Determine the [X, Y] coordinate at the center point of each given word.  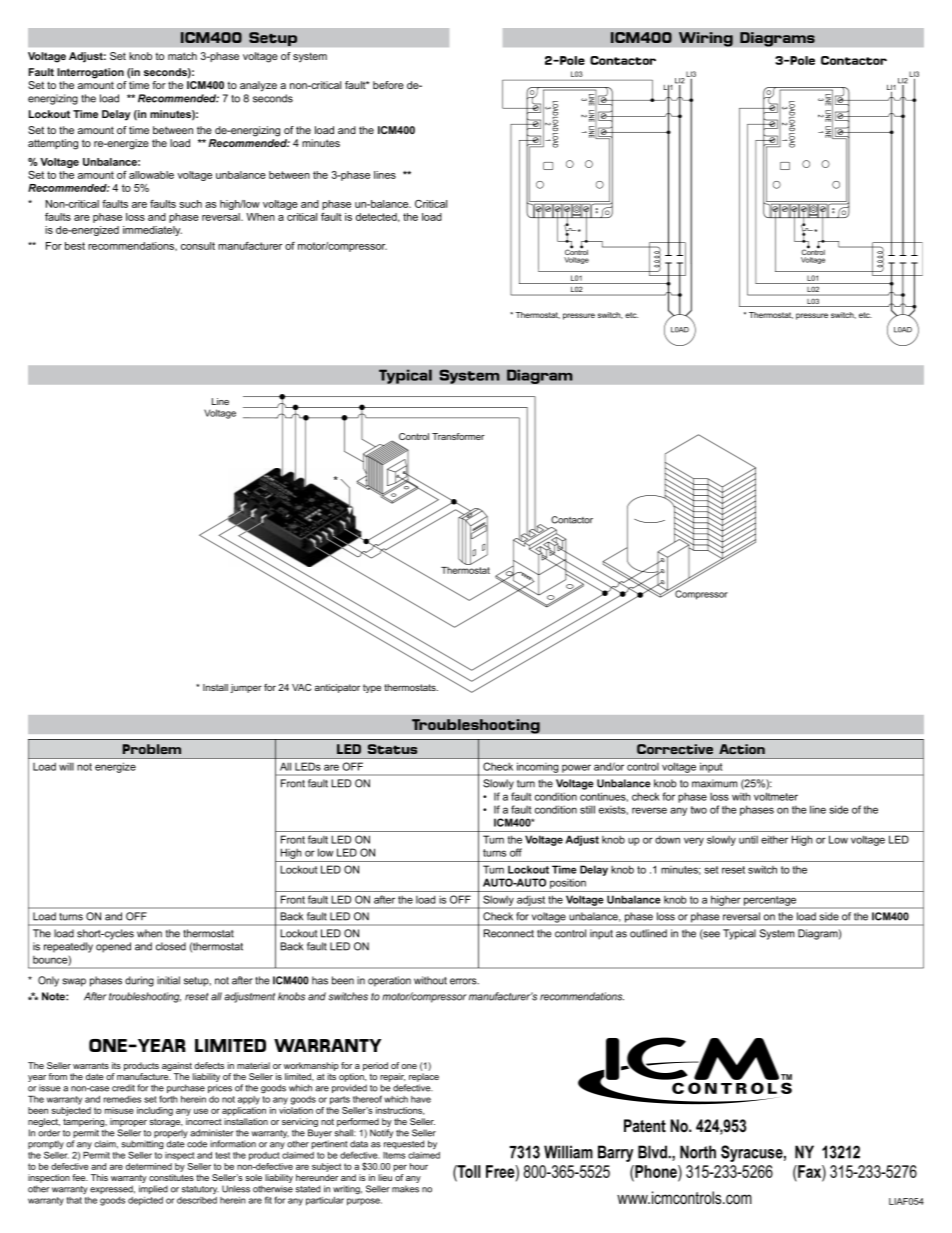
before [388, 85]
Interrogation [90, 73]
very [694, 841]
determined [149, 1166]
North [698, 1152]
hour [419, 1166]
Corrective [675, 749]
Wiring [706, 39]
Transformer [458, 436]
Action [742, 749]
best [75, 246]
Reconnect [509, 933]
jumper [246, 688]
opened [113, 947]
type [372, 688]
